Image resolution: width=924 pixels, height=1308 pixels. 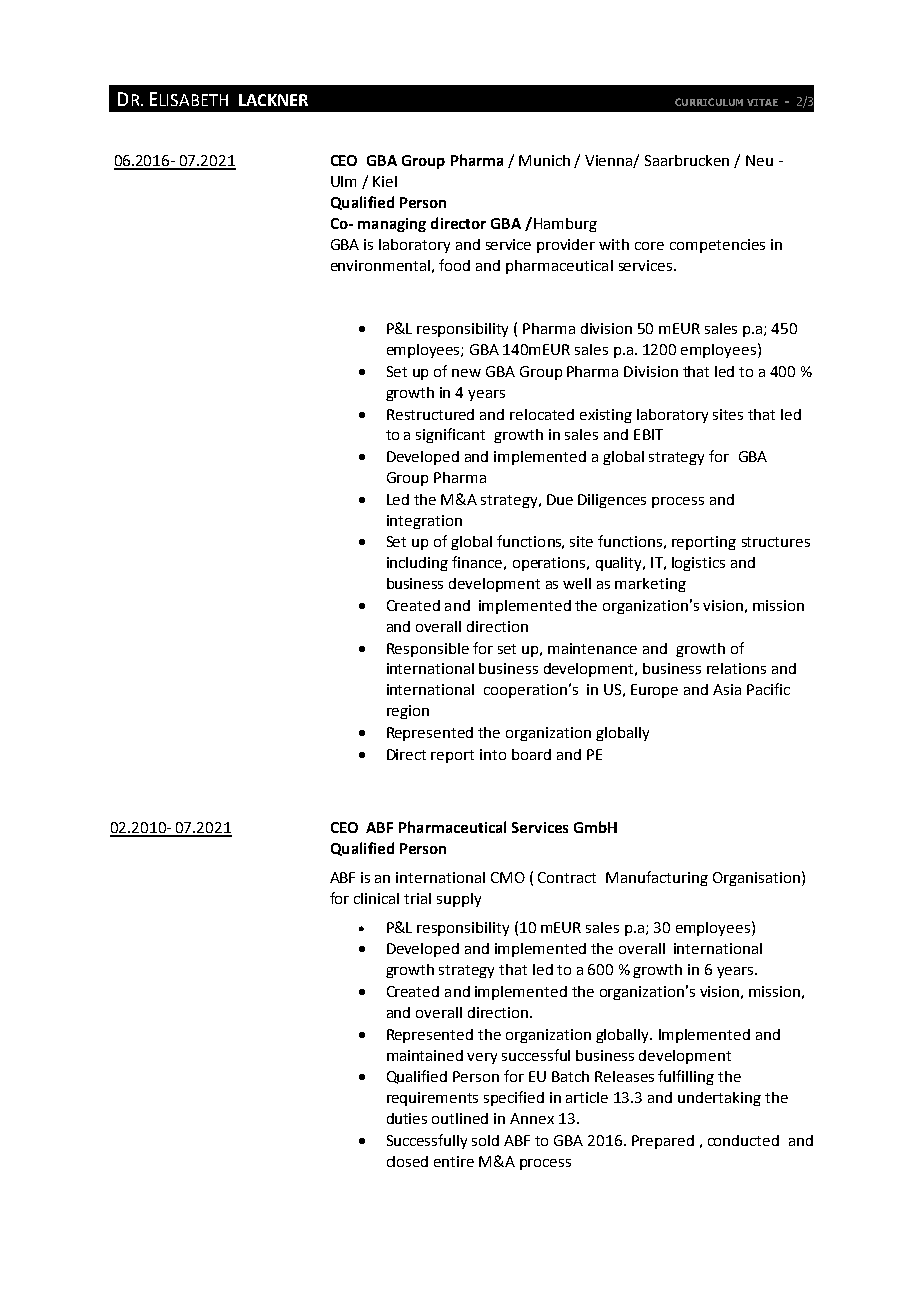 What do you see at coordinates (428, 650) in the screenshot?
I see `Responsible` at bounding box center [428, 650].
